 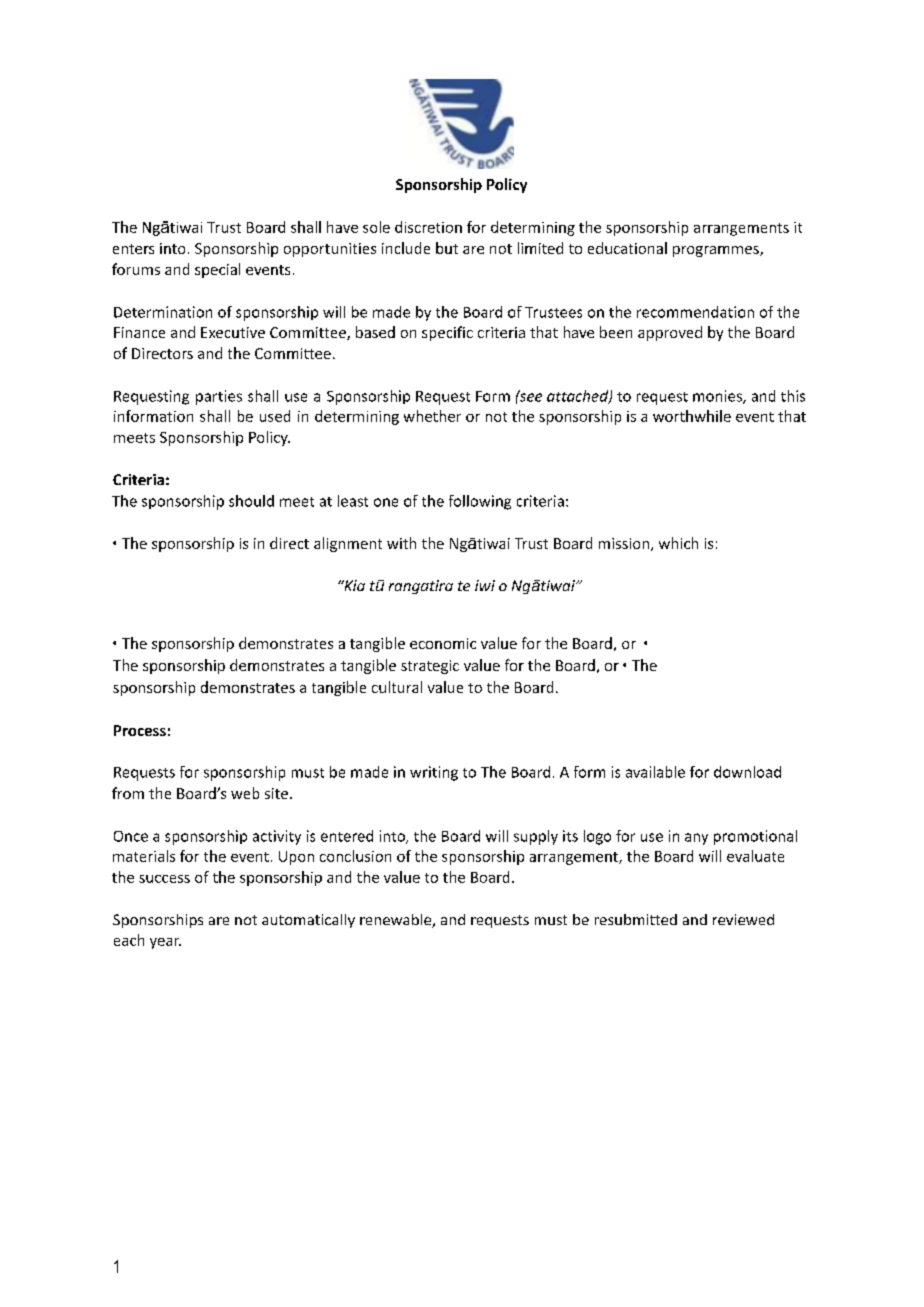 I want to click on economic, so click(x=443, y=643).
